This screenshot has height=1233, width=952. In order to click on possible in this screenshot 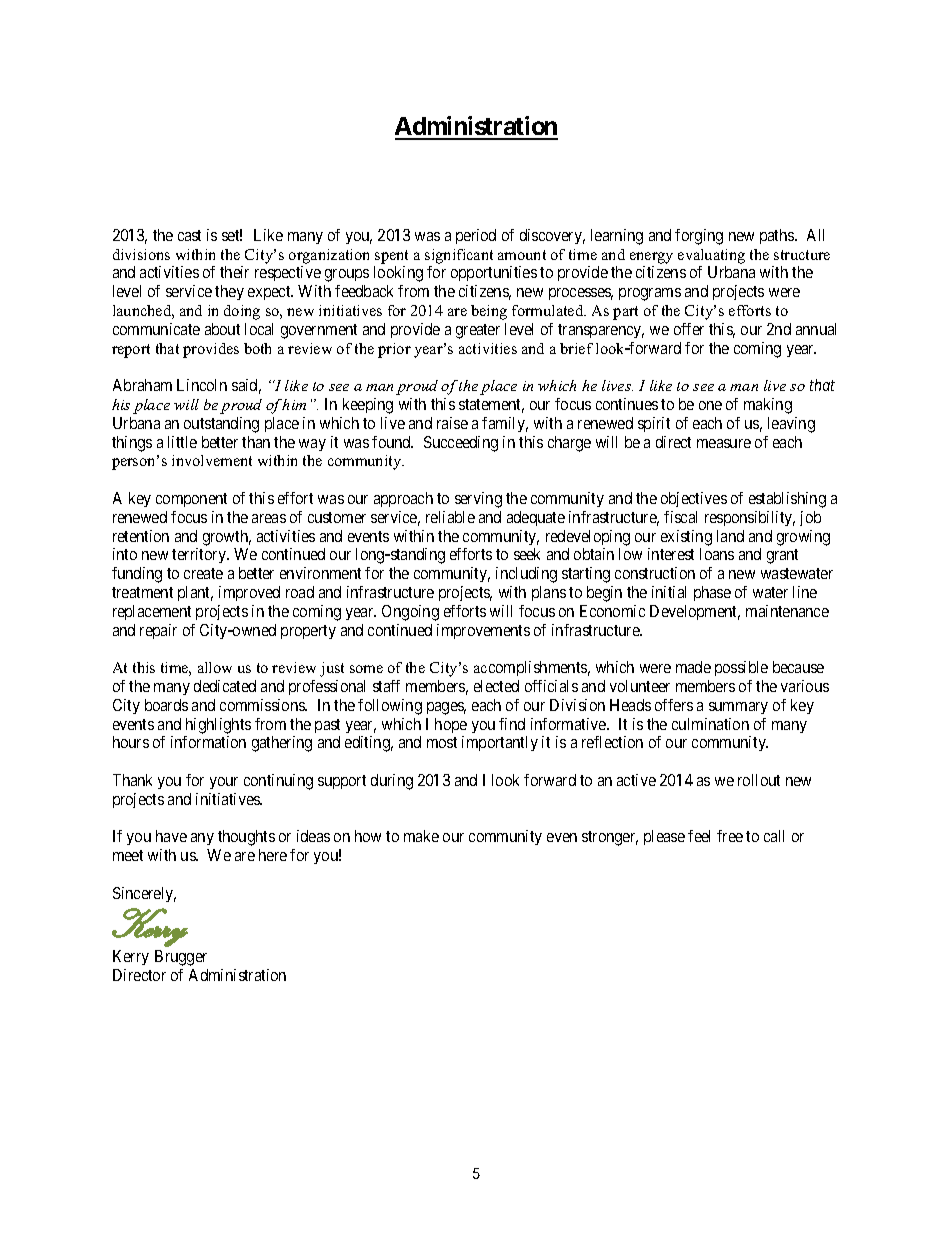, I will do `click(741, 668)`.
